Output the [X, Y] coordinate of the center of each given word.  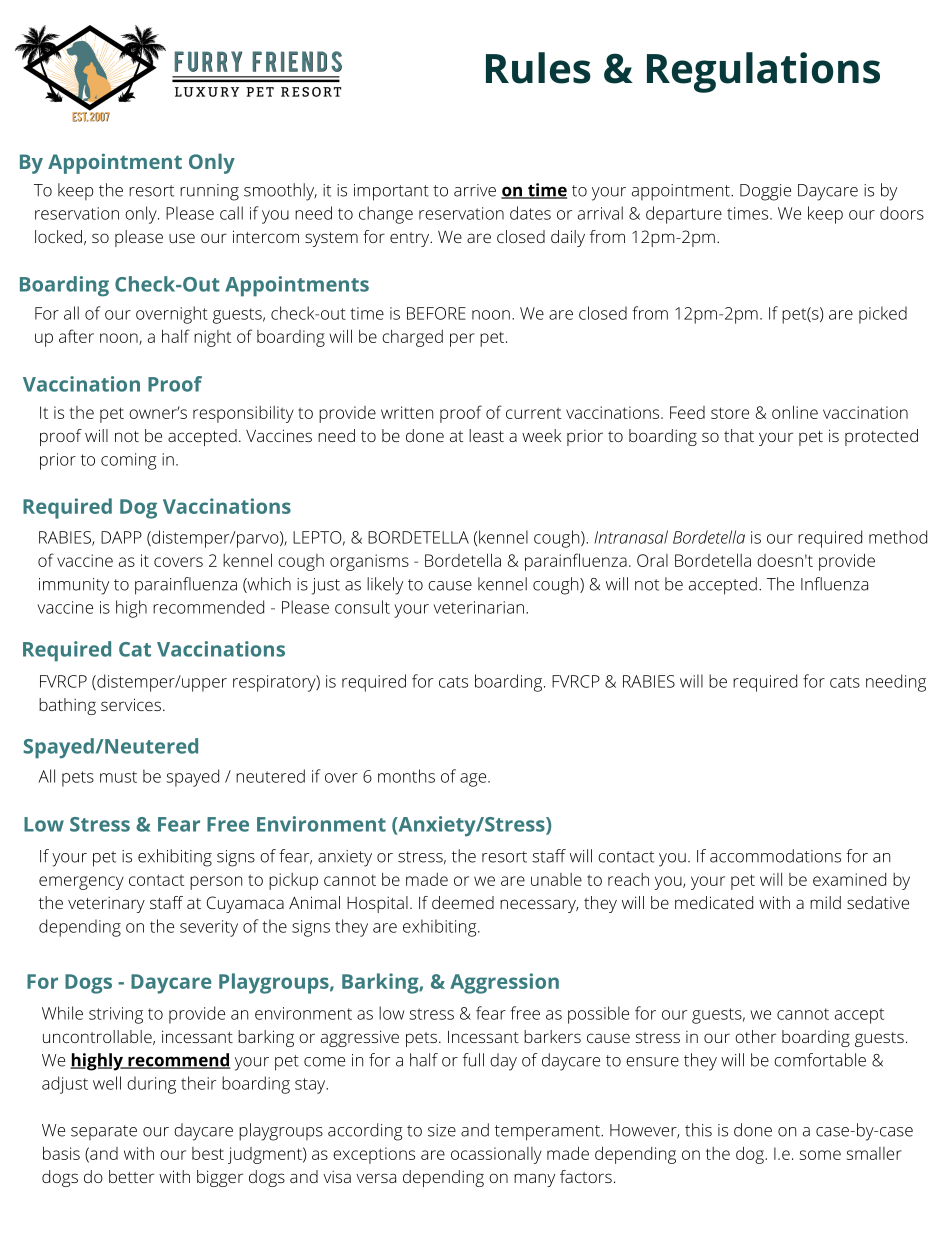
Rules [538, 68]
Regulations [763, 72]
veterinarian [478, 607]
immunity [74, 586]
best [208, 1153]
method [898, 537]
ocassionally [496, 1155]
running [209, 192]
